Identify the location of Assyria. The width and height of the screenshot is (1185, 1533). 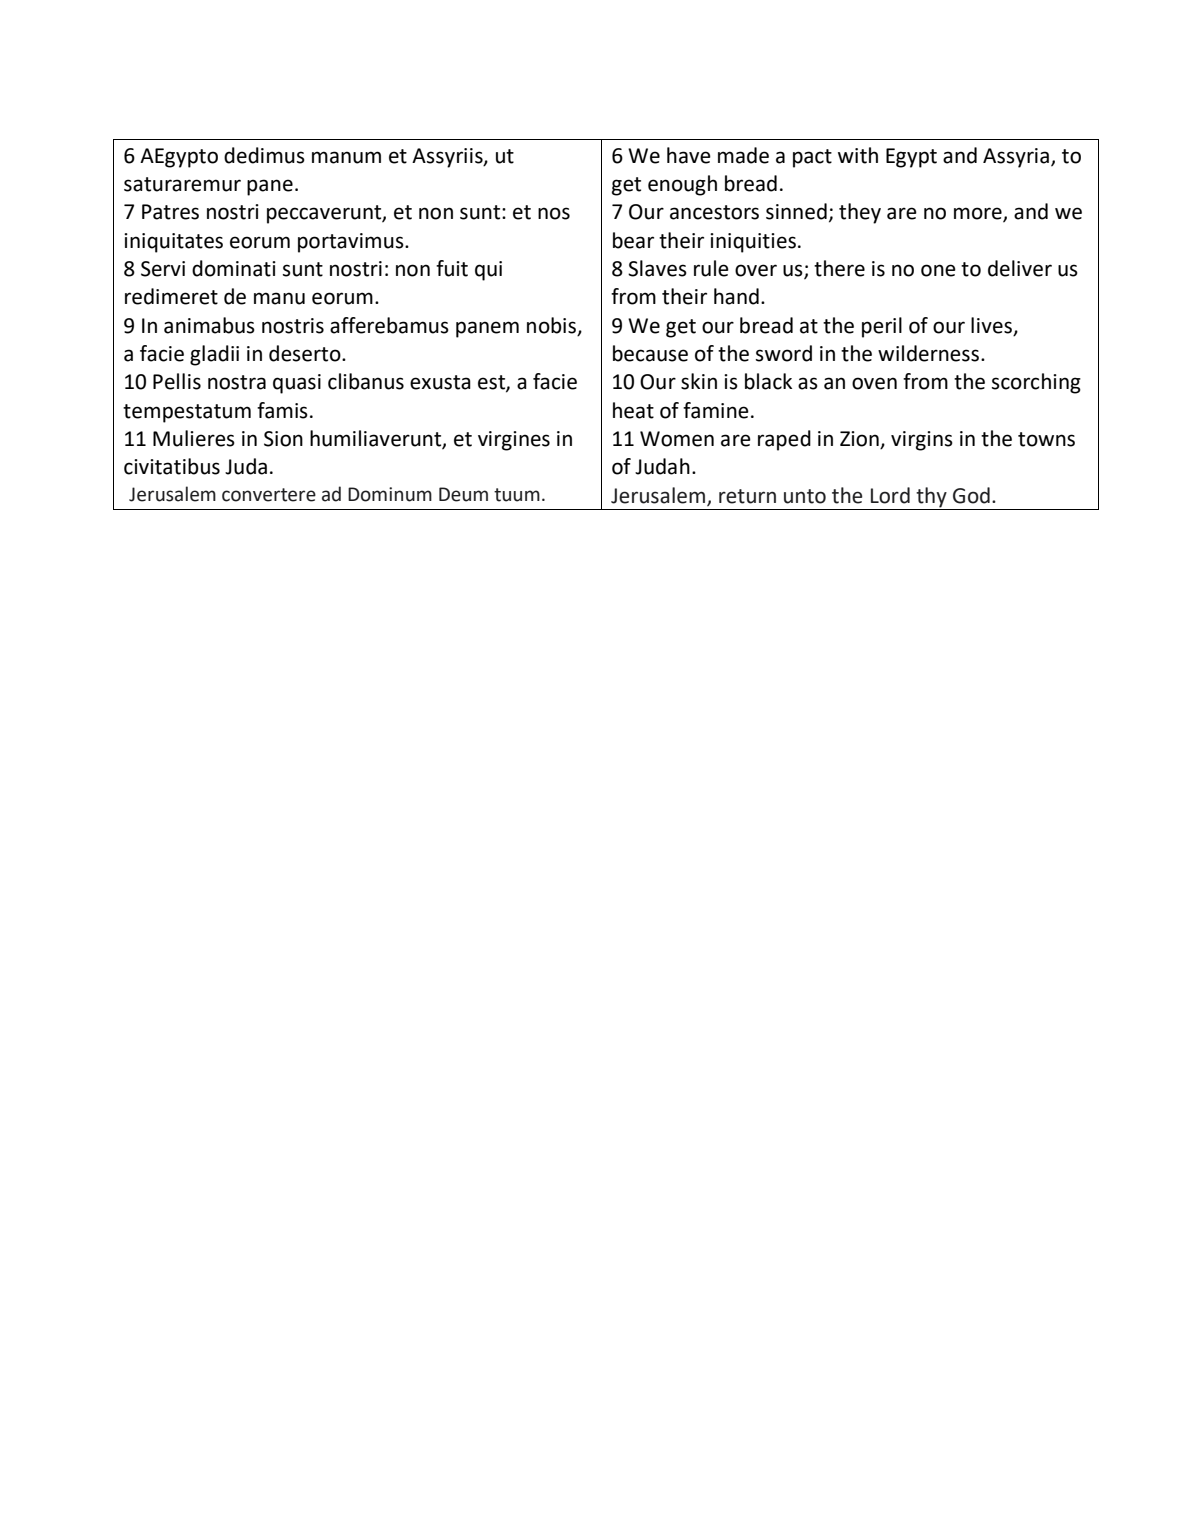
(1016, 158).
